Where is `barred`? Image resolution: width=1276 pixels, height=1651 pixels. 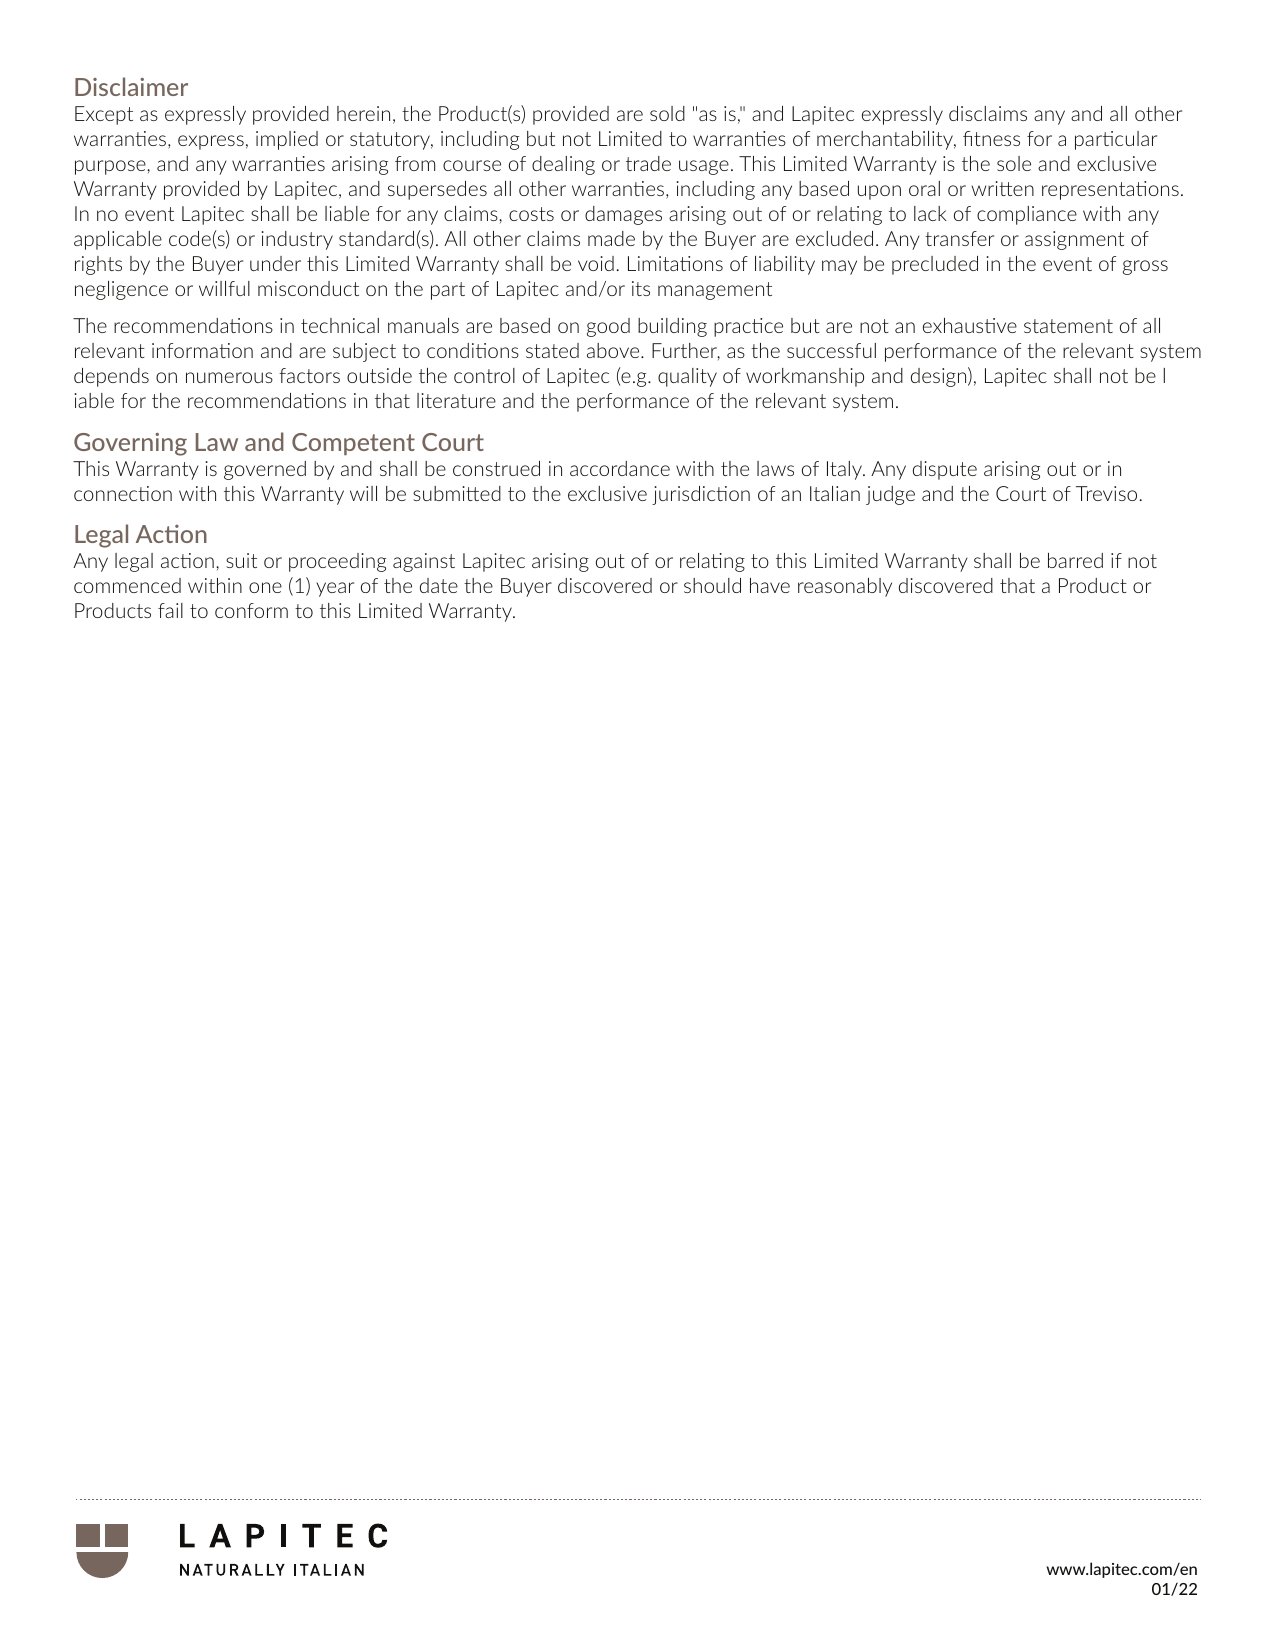 barred is located at coordinates (1075, 560).
